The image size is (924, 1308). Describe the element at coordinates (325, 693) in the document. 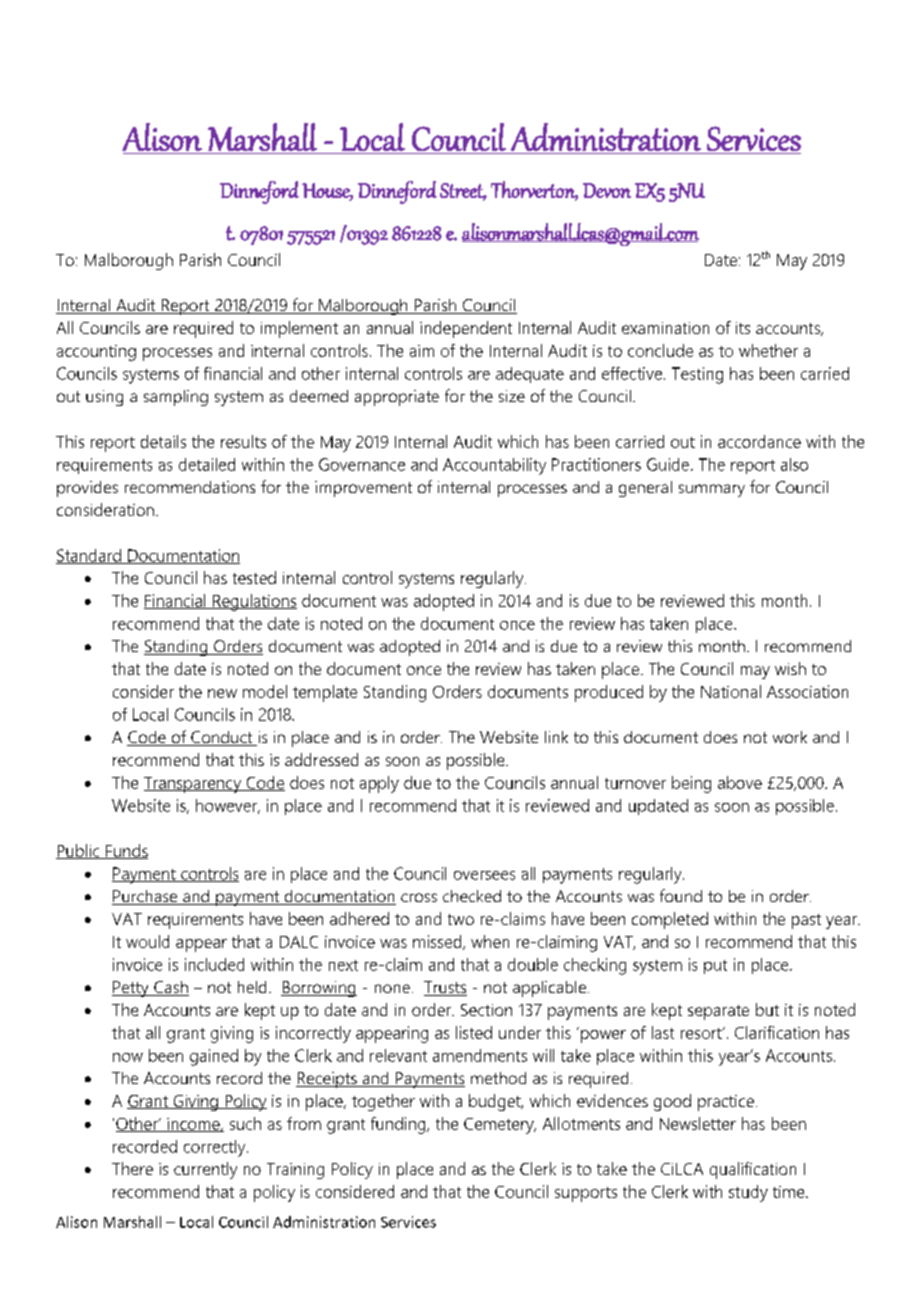

I see `template` at that location.
